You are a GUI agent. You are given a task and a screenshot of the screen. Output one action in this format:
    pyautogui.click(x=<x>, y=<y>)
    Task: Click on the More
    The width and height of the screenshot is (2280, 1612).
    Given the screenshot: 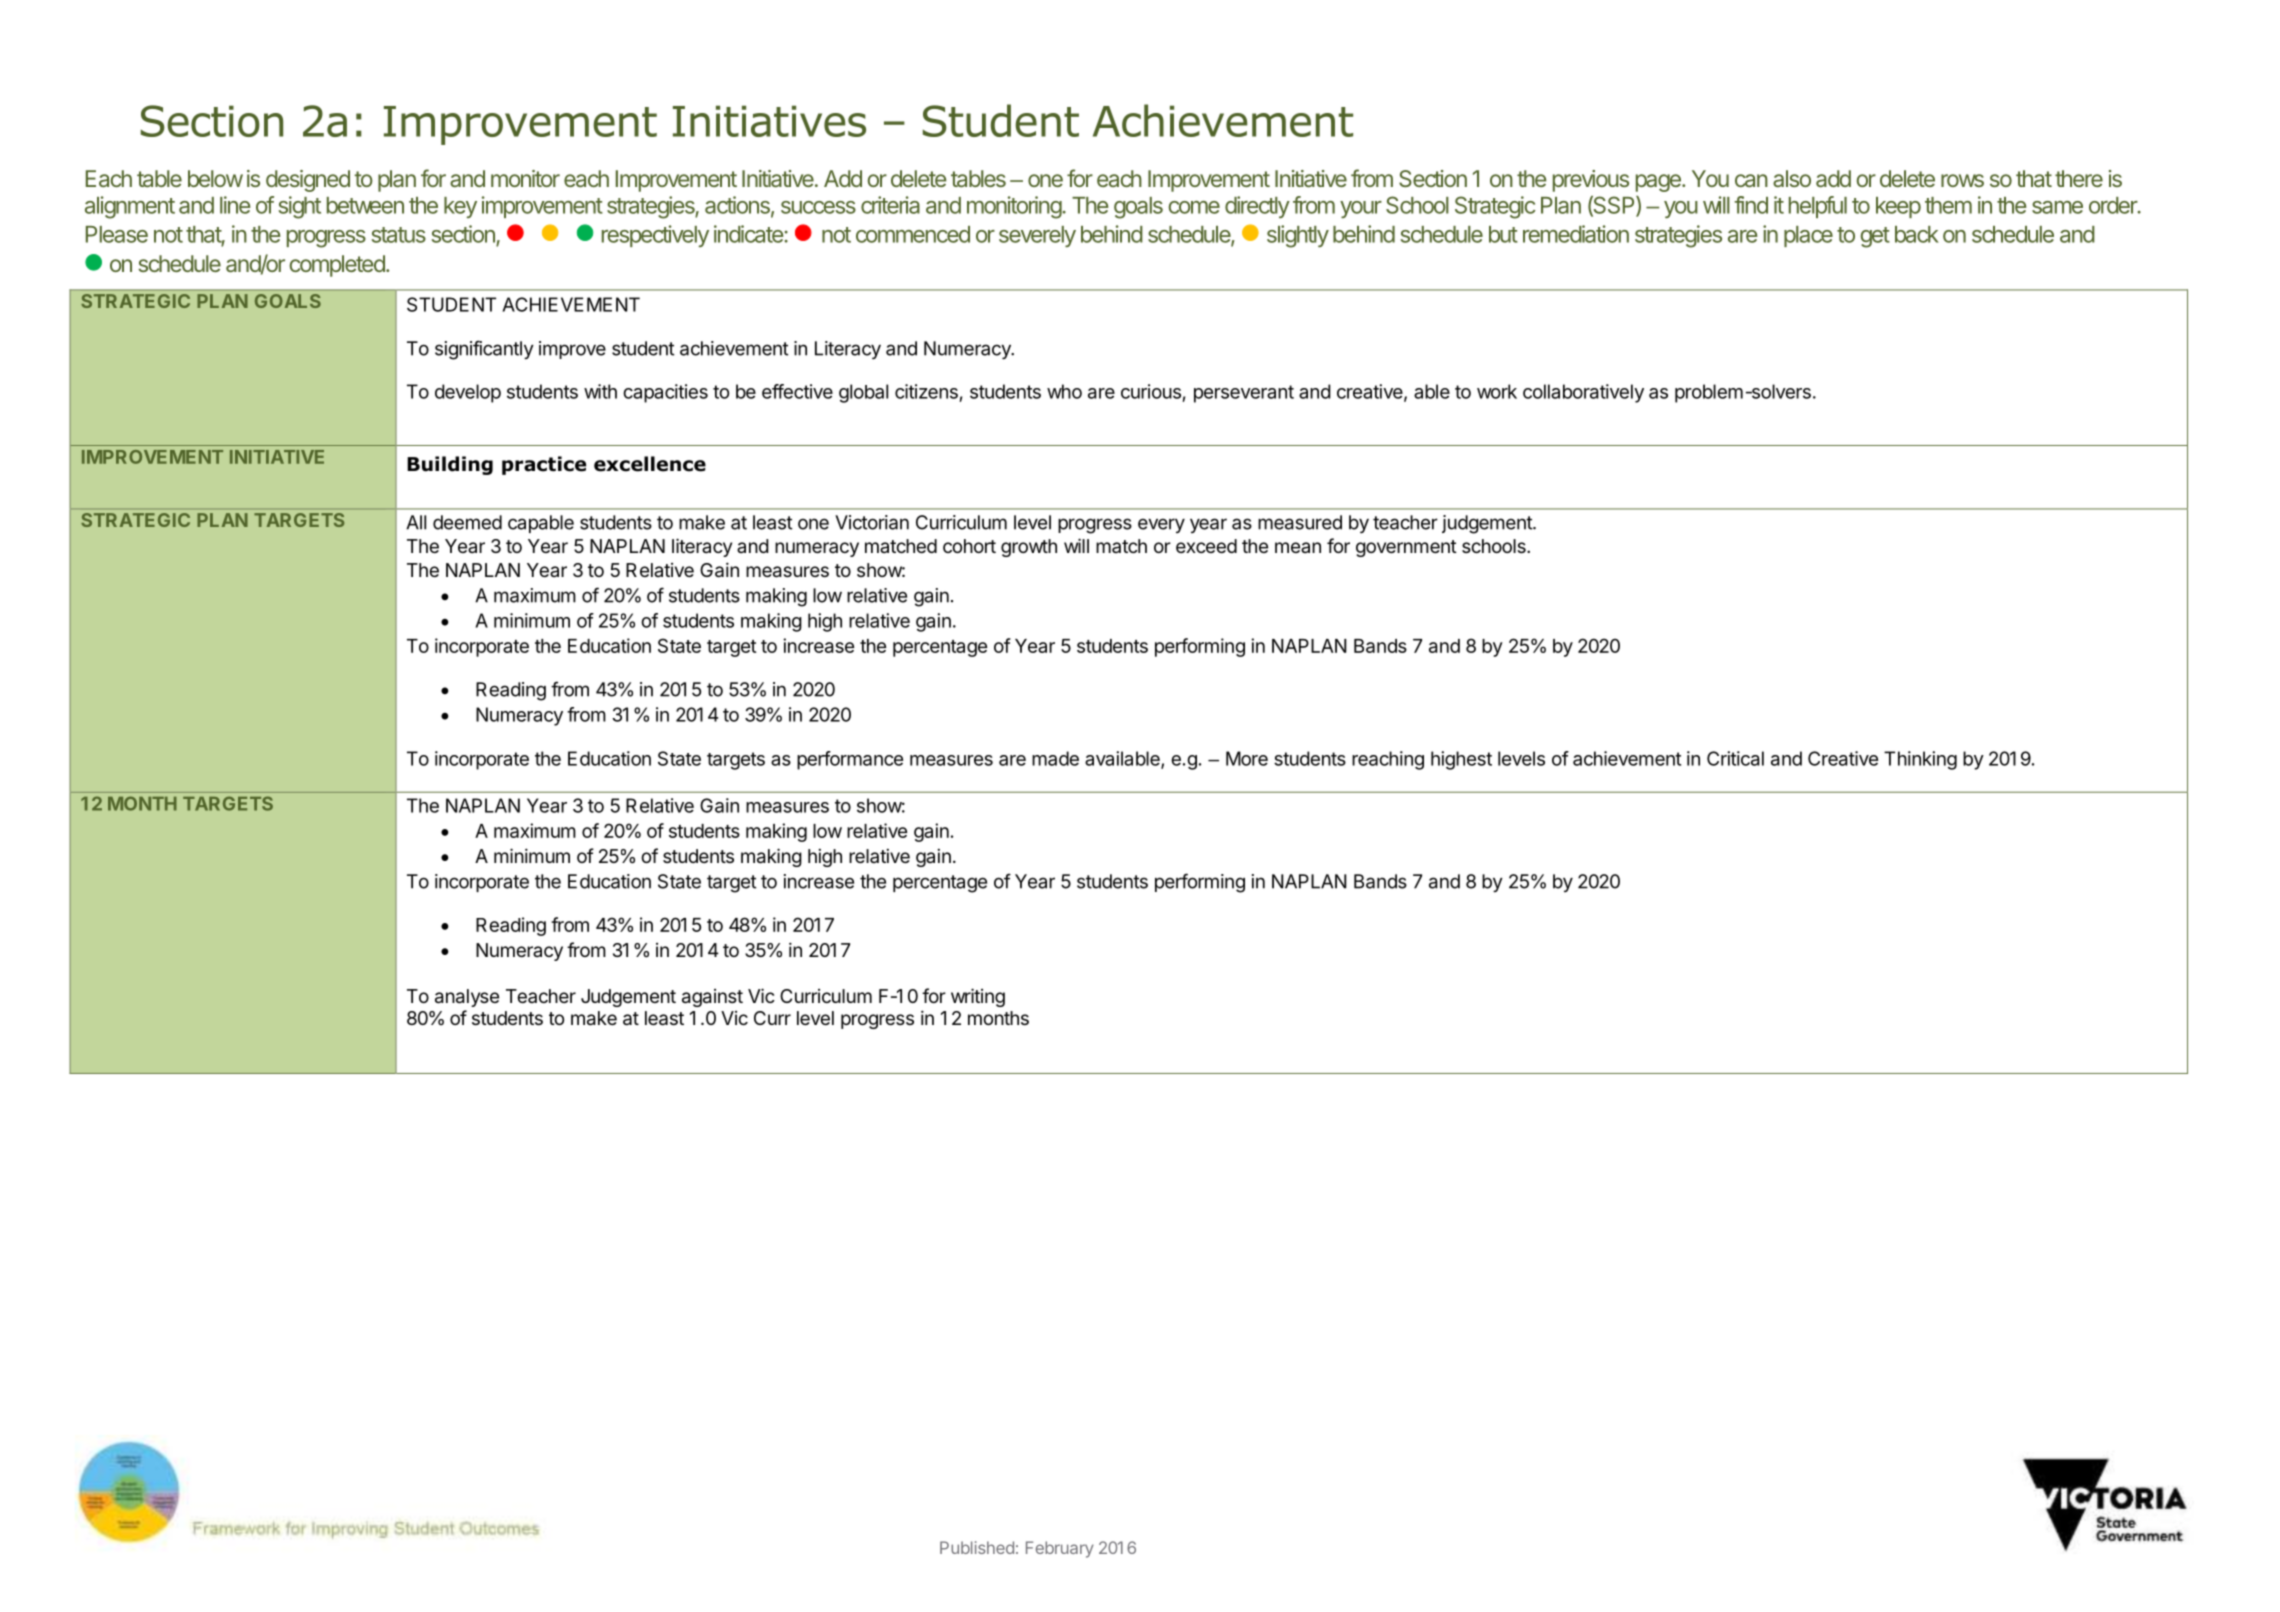 What is the action you would take?
    pyautogui.click(x=1247, y=758)
